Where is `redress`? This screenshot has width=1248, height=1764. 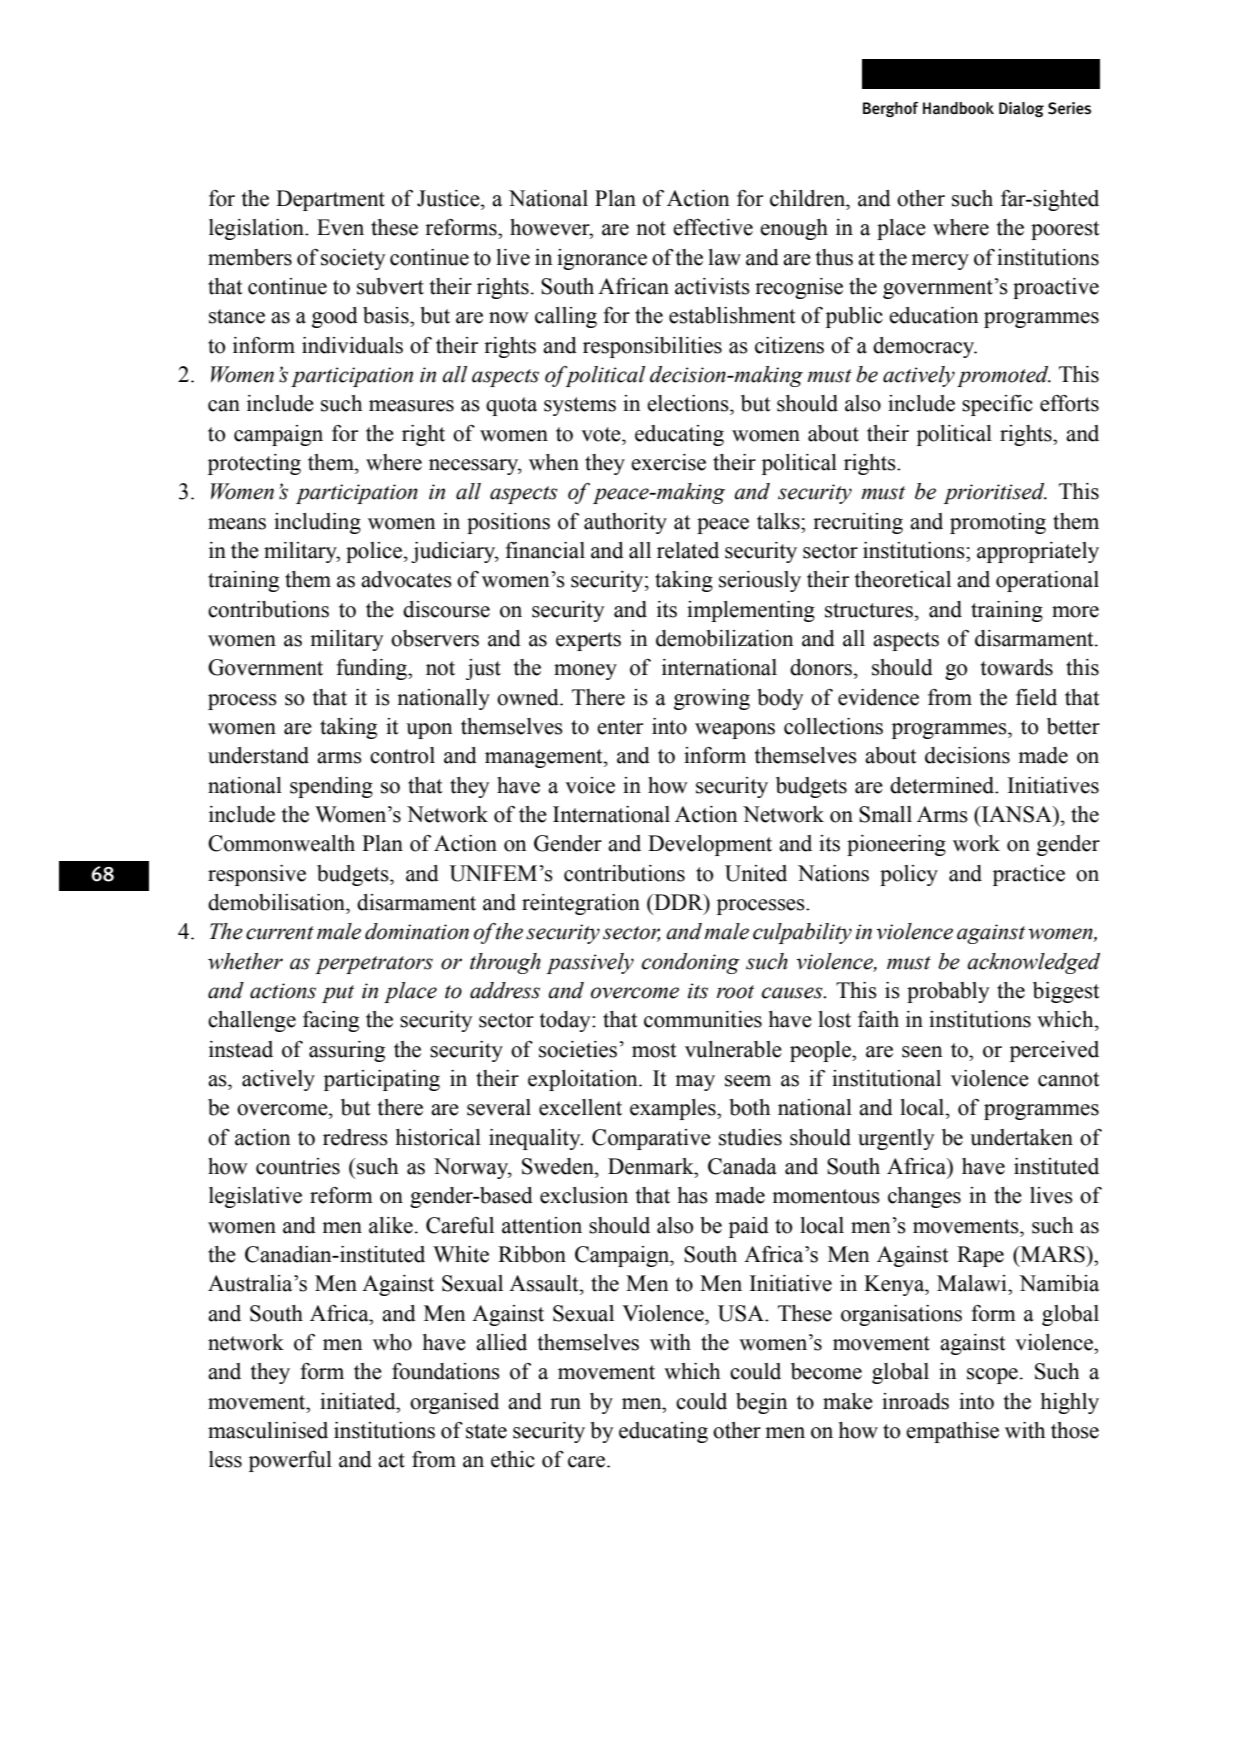 redress is located at coordinates (355, 1137).
